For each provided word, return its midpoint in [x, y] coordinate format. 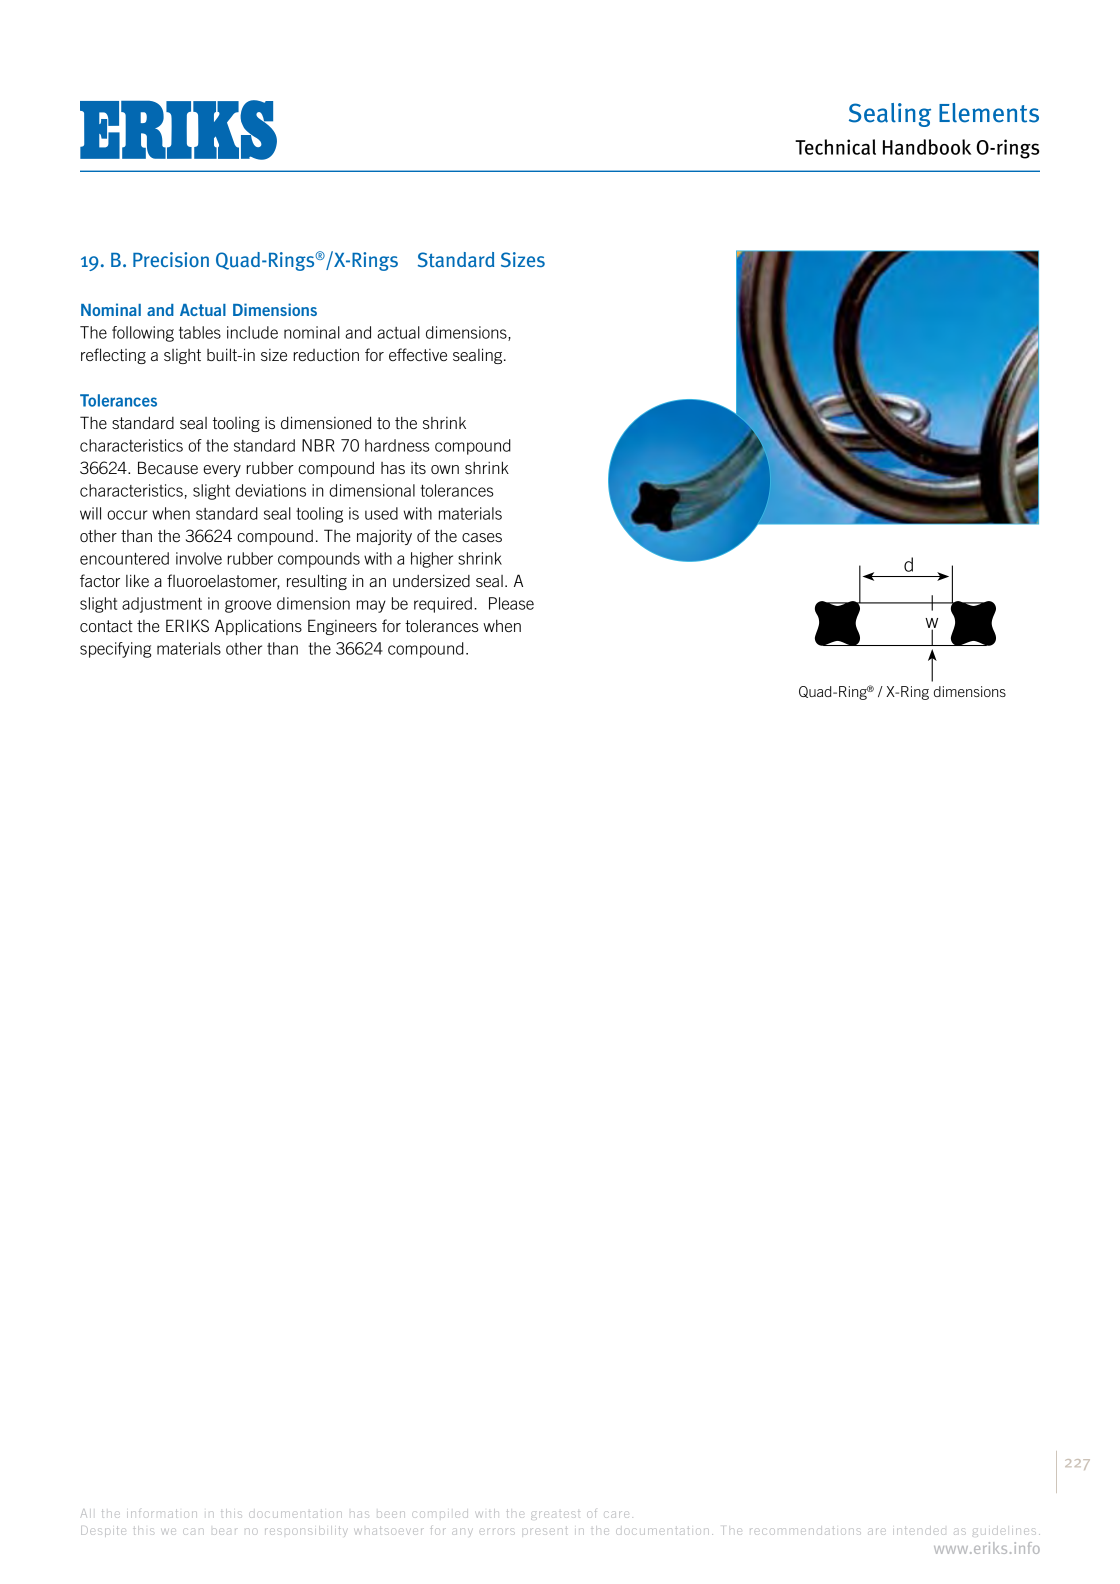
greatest [555, 1515]
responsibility [306, 1531]
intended [920, 1530]
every [222, 471]
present [546, 1531]
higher [432, 560]
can [193, 1531]
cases [482, 537]
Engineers [342, 627]
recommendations [805, 1531]
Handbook [927, 147]
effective [418, 354]
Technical [835, 147]
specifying [115, 650]
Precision [171, 259]
